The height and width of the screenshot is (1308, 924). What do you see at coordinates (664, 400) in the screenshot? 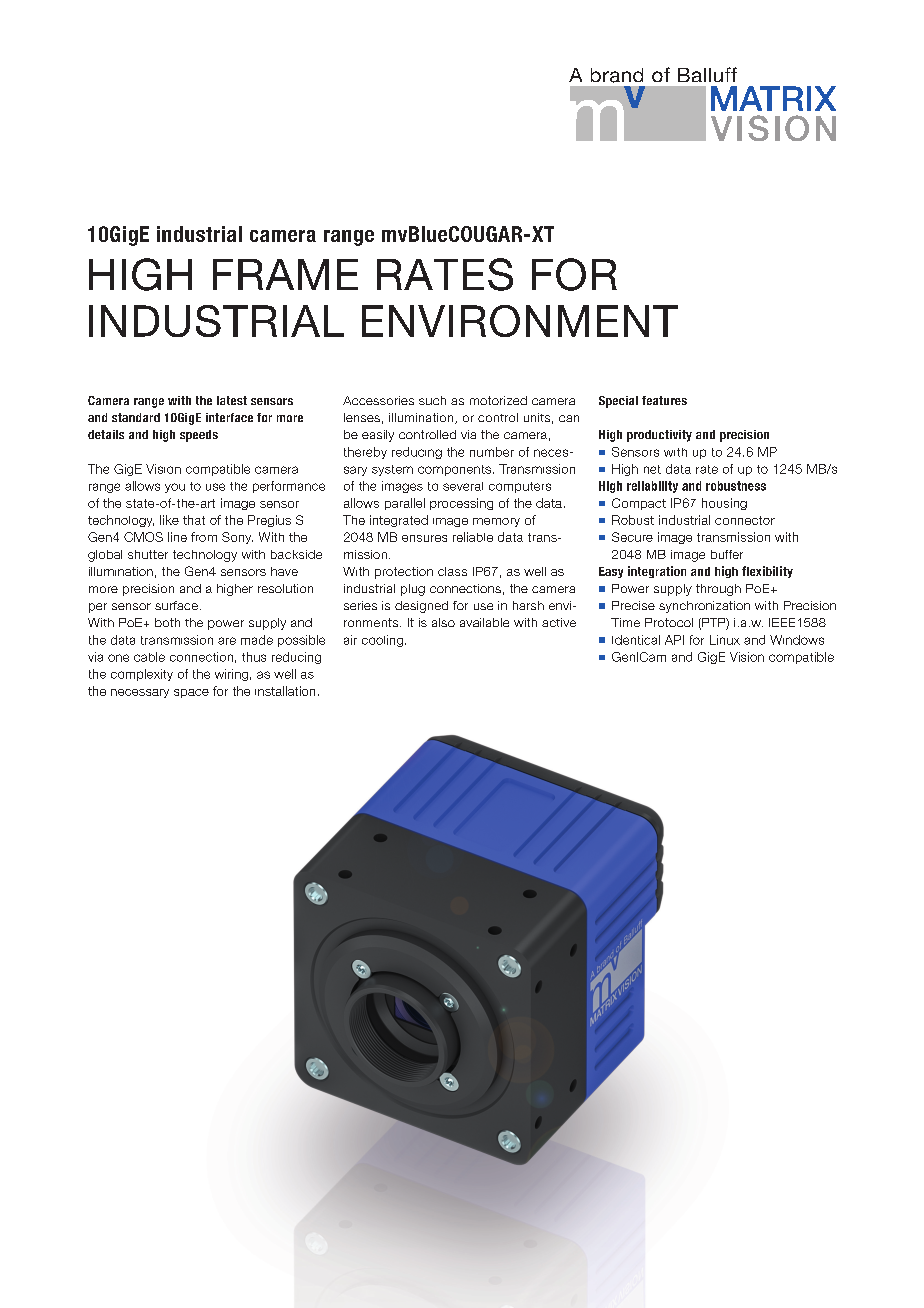
I see `features` at bounding box center [664, 400].
